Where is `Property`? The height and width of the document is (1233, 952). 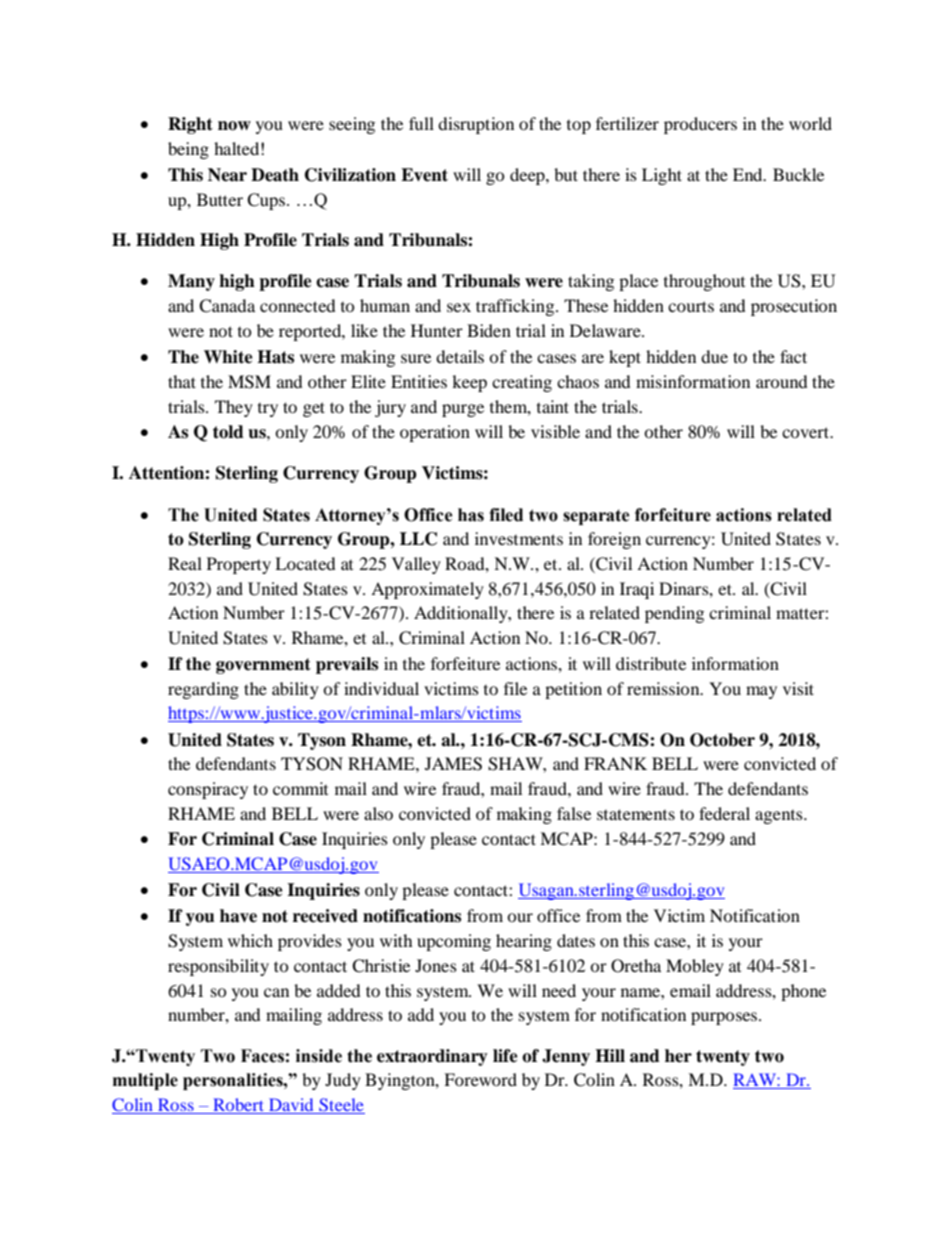 Property is located at coordinates (239, 565).
